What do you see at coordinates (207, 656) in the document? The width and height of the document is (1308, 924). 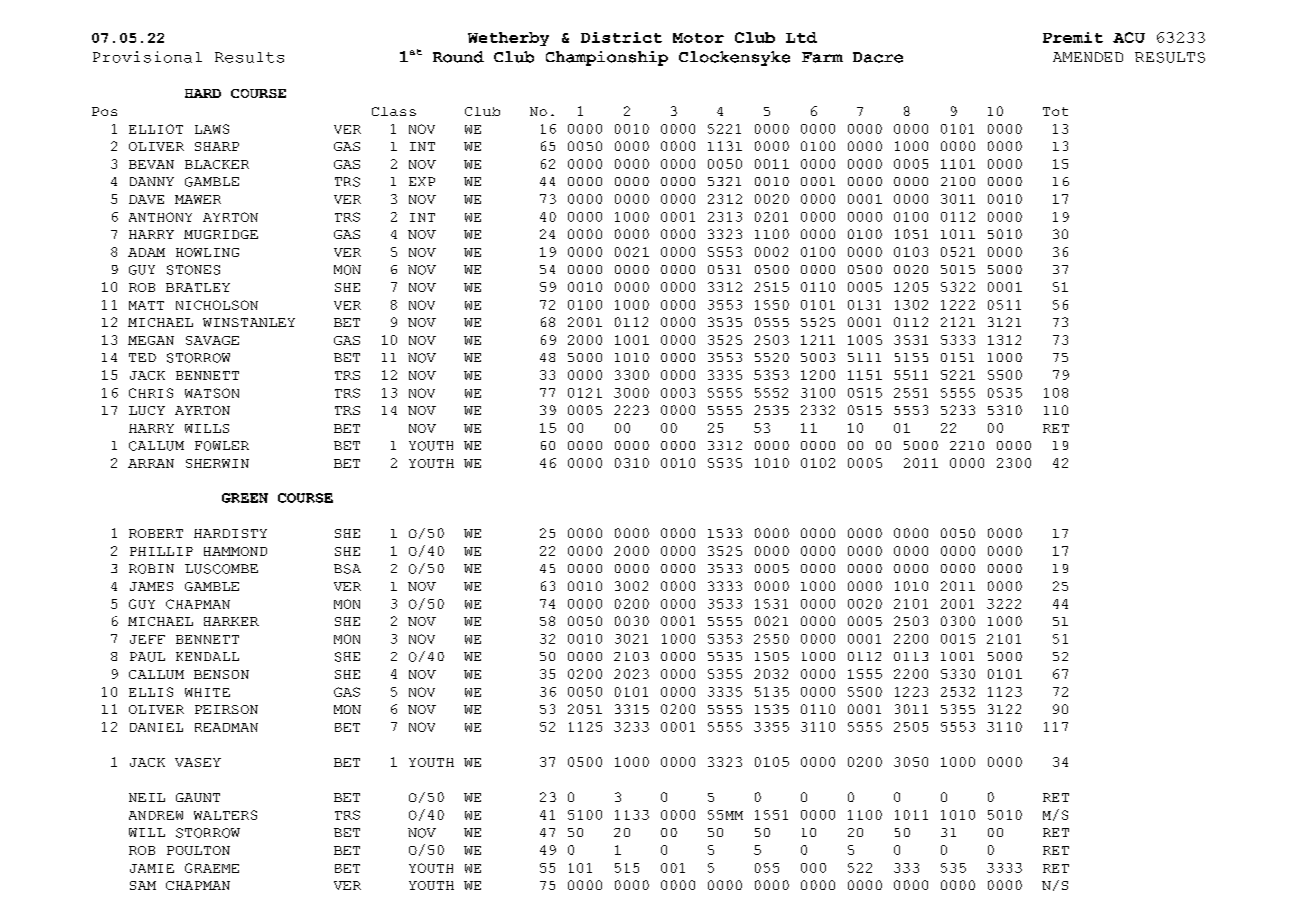 I see `KENDALL` at bounding box center [207, 656].
